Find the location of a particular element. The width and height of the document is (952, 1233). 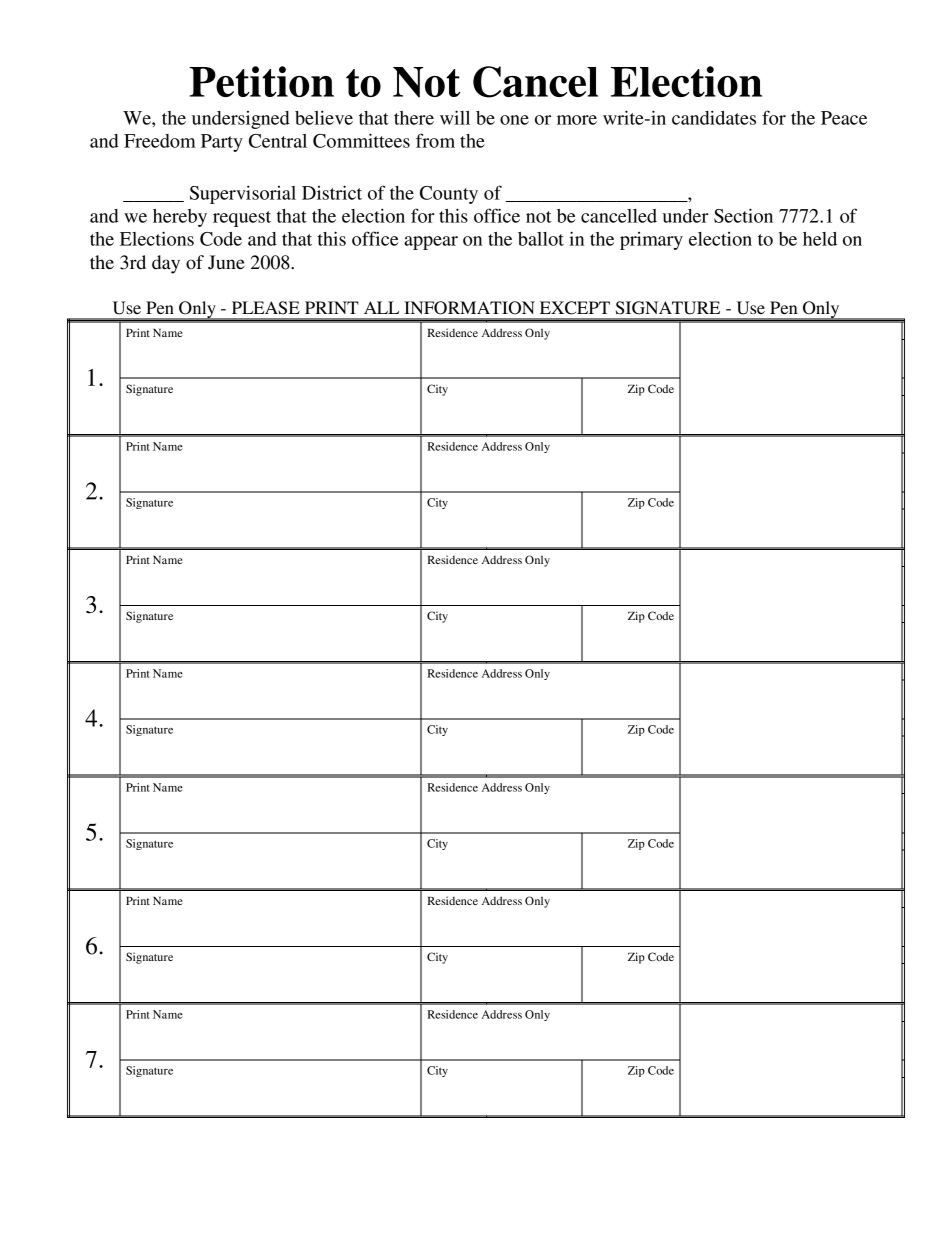

PLEASE is located at coordinates (266, 308).
